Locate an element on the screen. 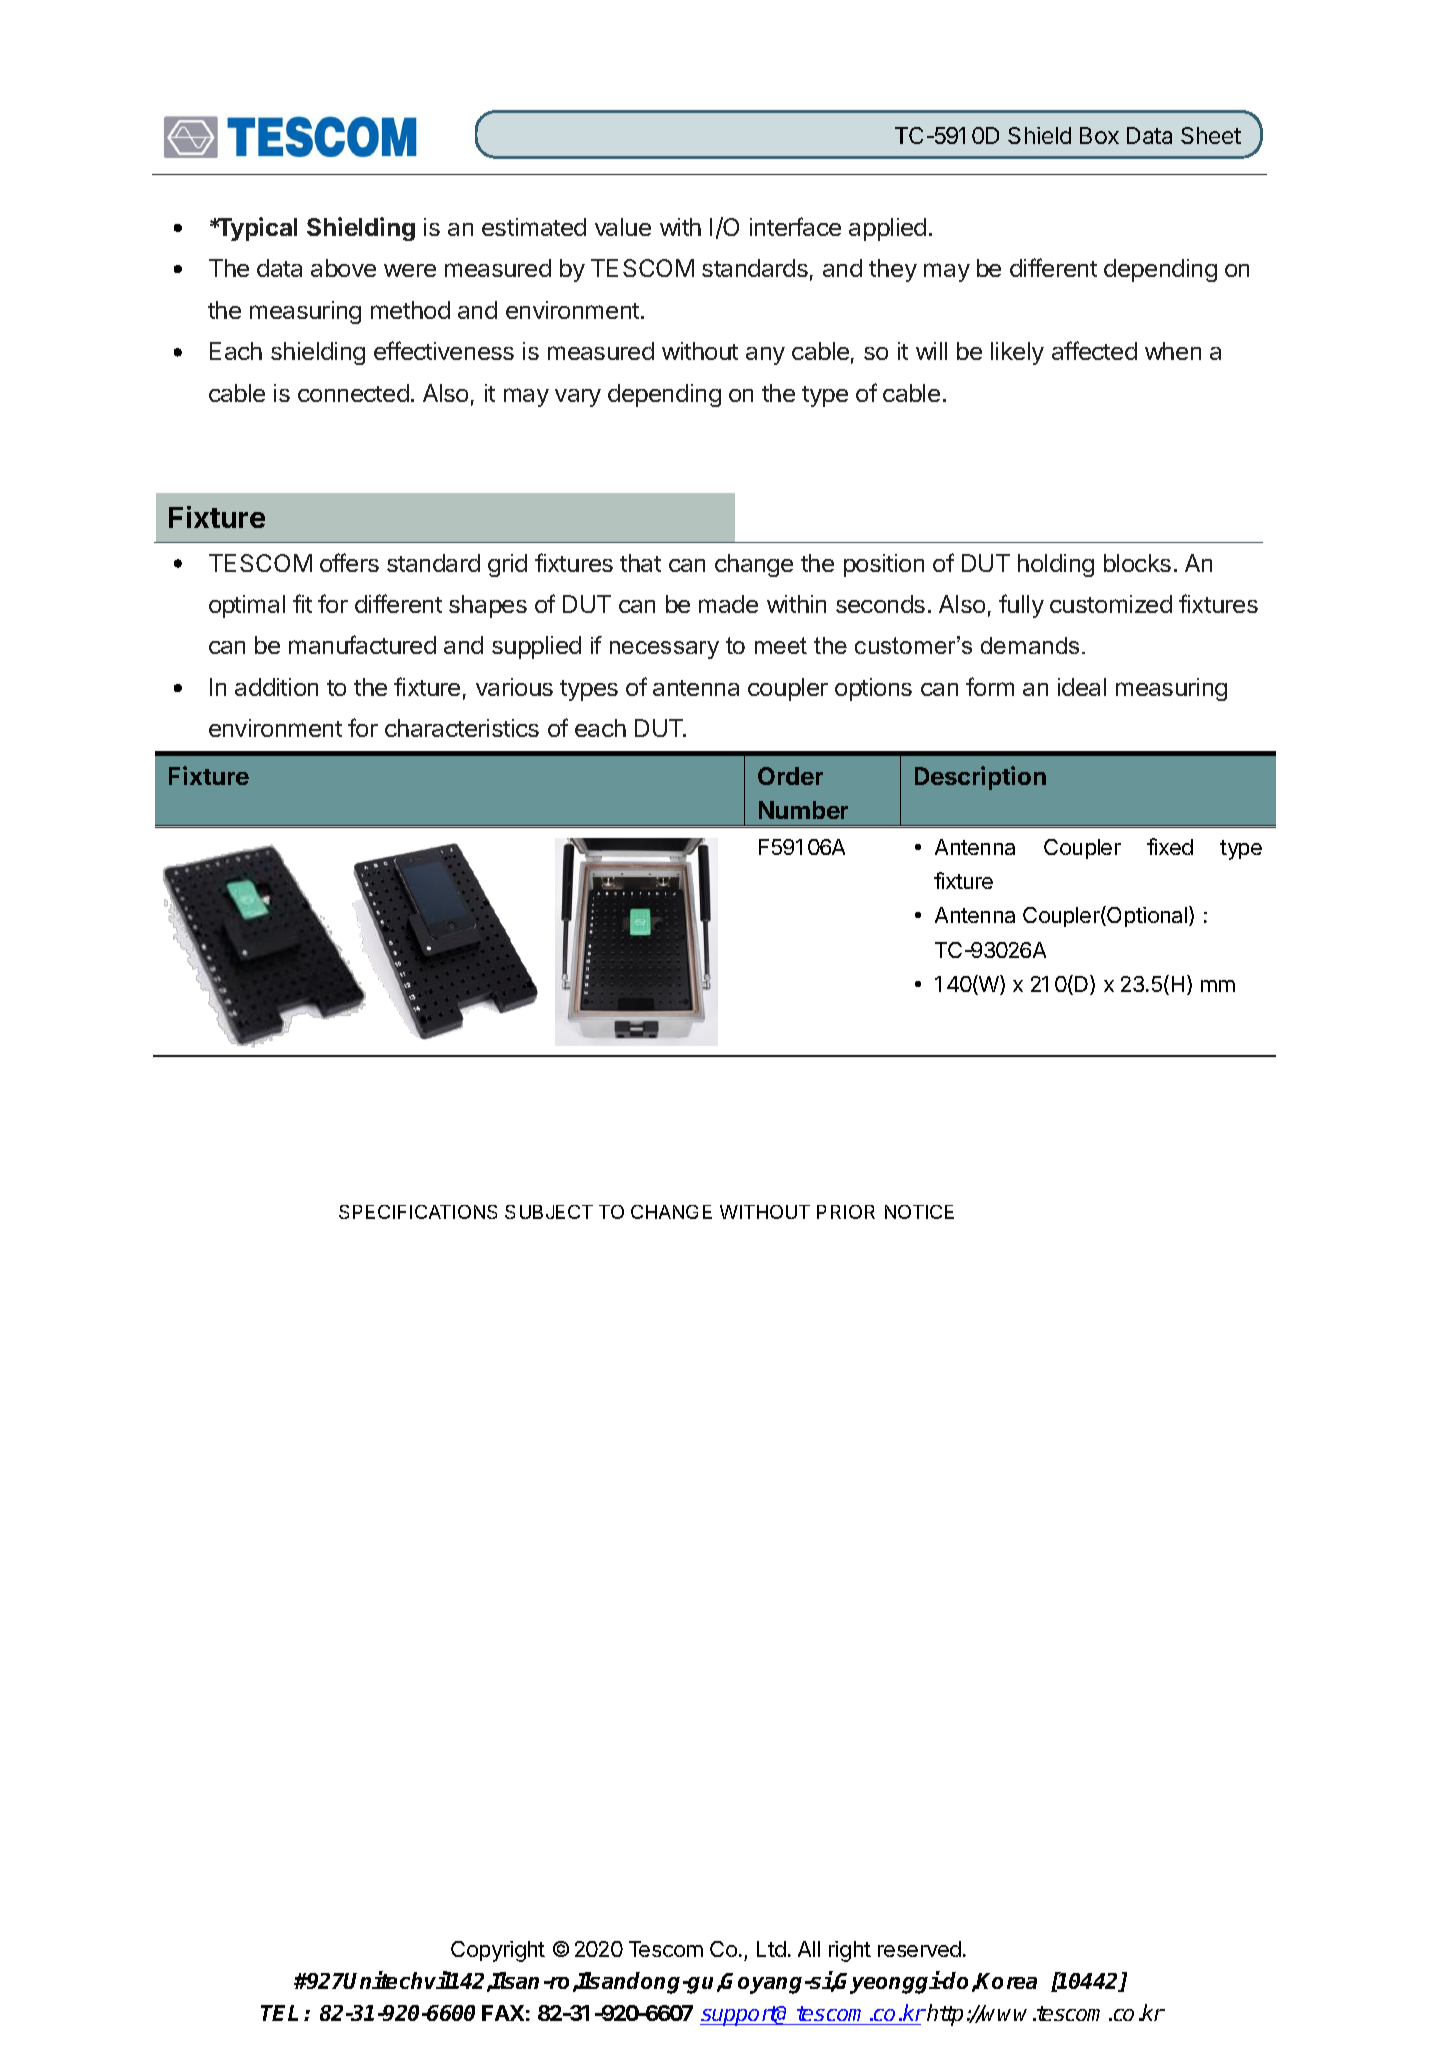  above is located at coordinates (343, 268).
